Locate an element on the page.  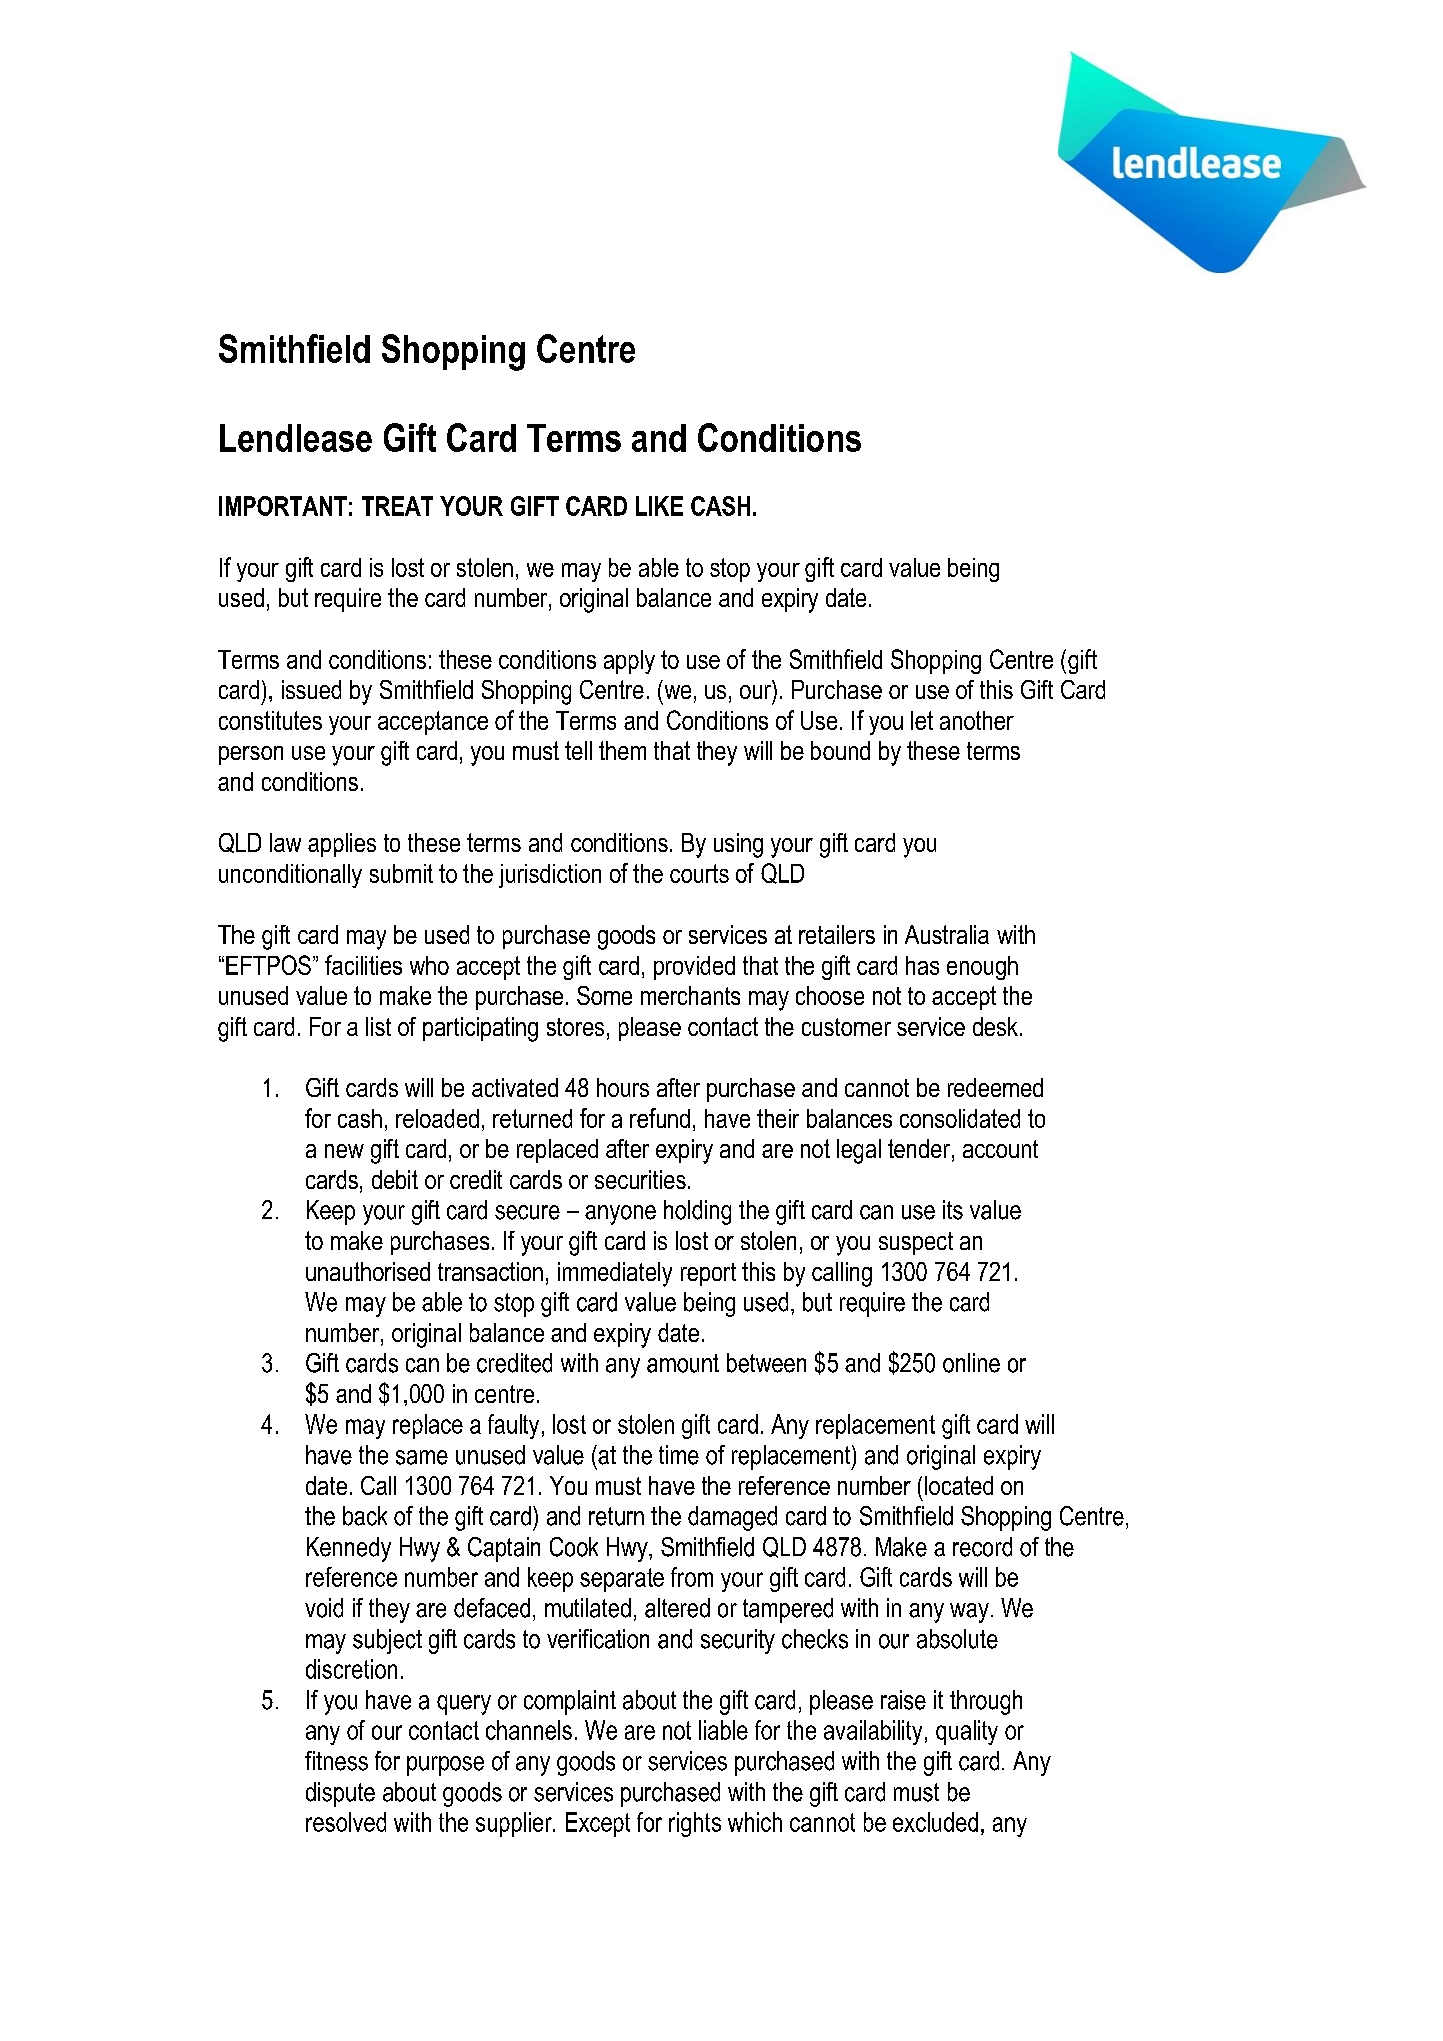
let is located at coordinates (922, 720).
